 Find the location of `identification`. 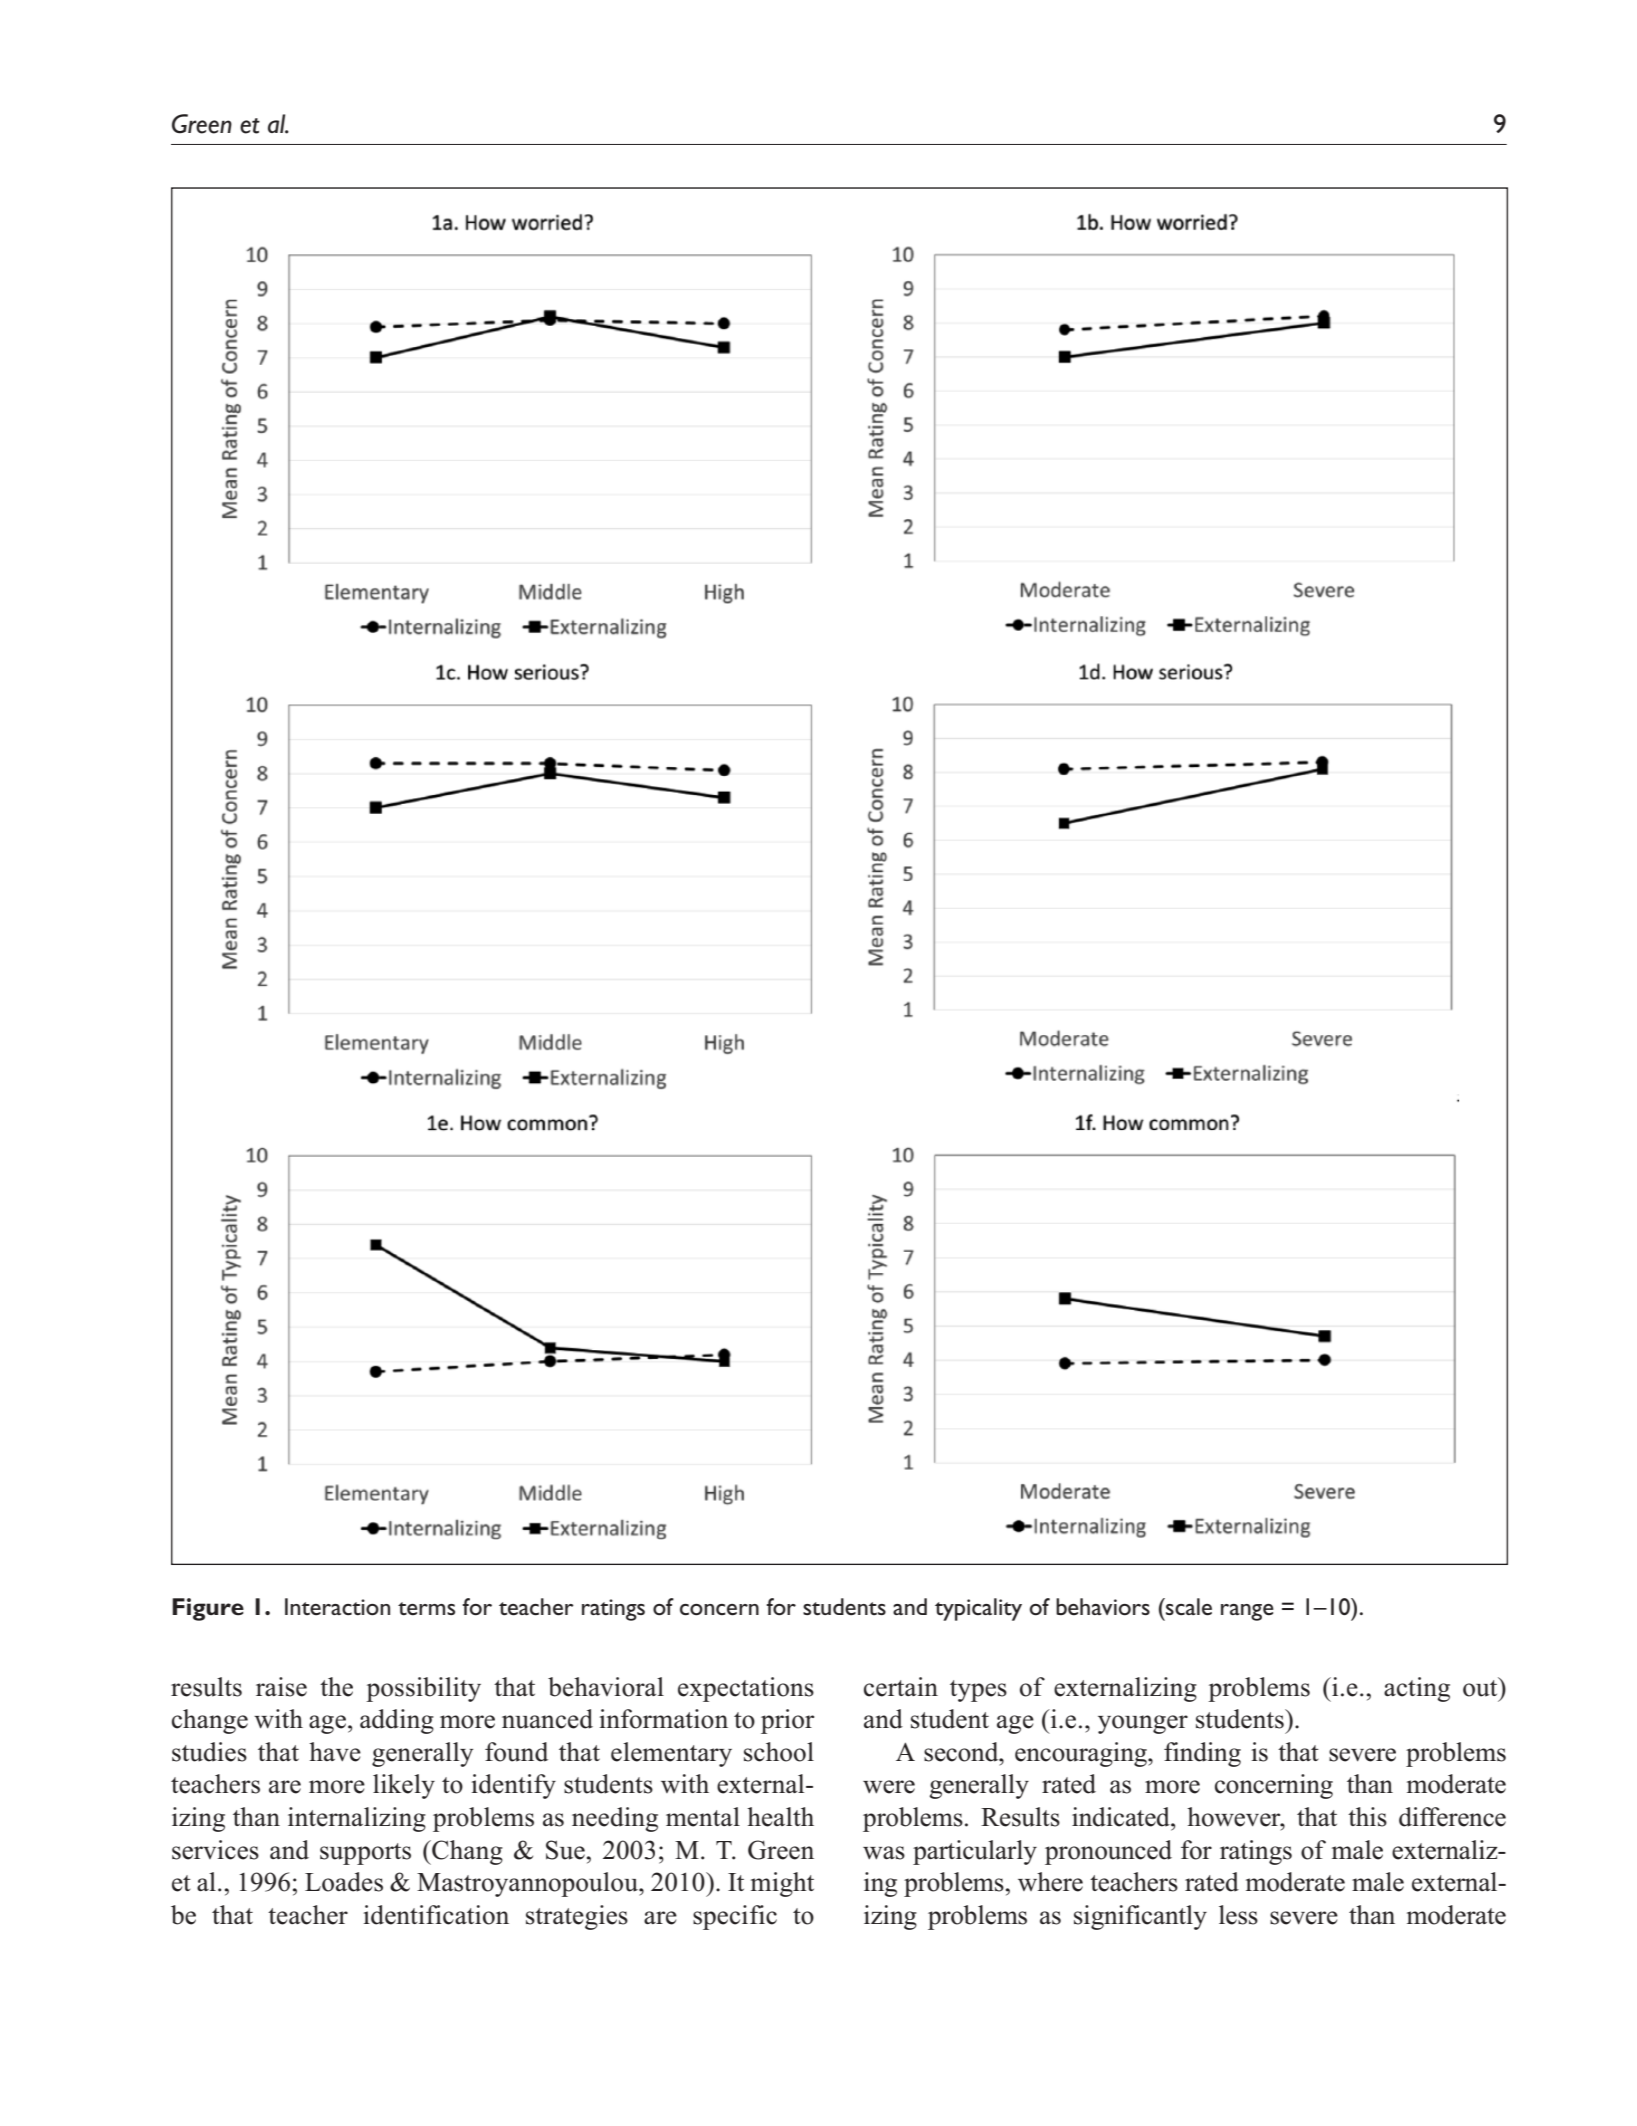

identification is located at coordinates (436, 1915).
